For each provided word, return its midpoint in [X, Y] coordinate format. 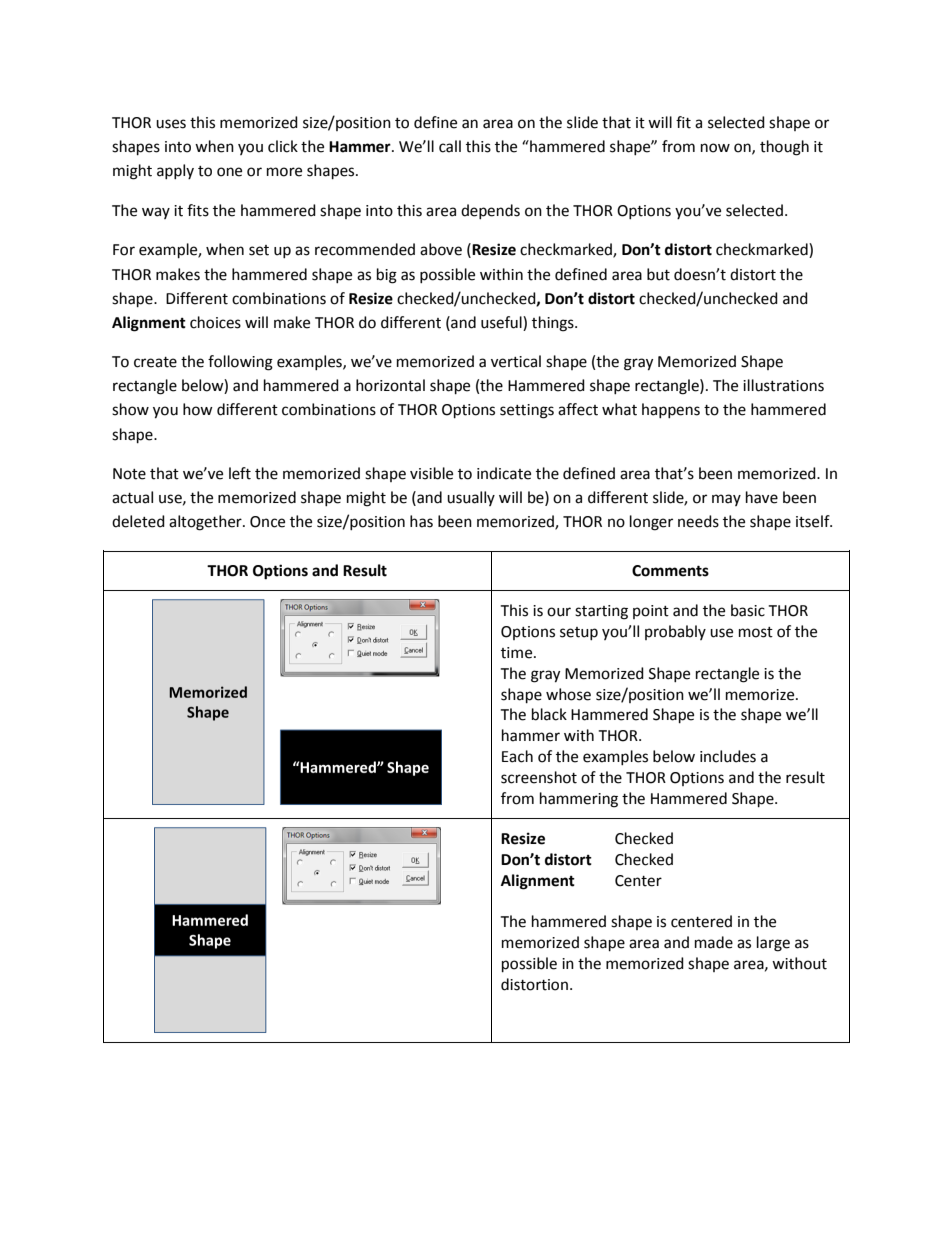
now [715, 148]
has [421, 521]
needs [698, 521]
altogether [206, 523]
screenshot [539, 777]
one [229, 172]
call [450, 146]
